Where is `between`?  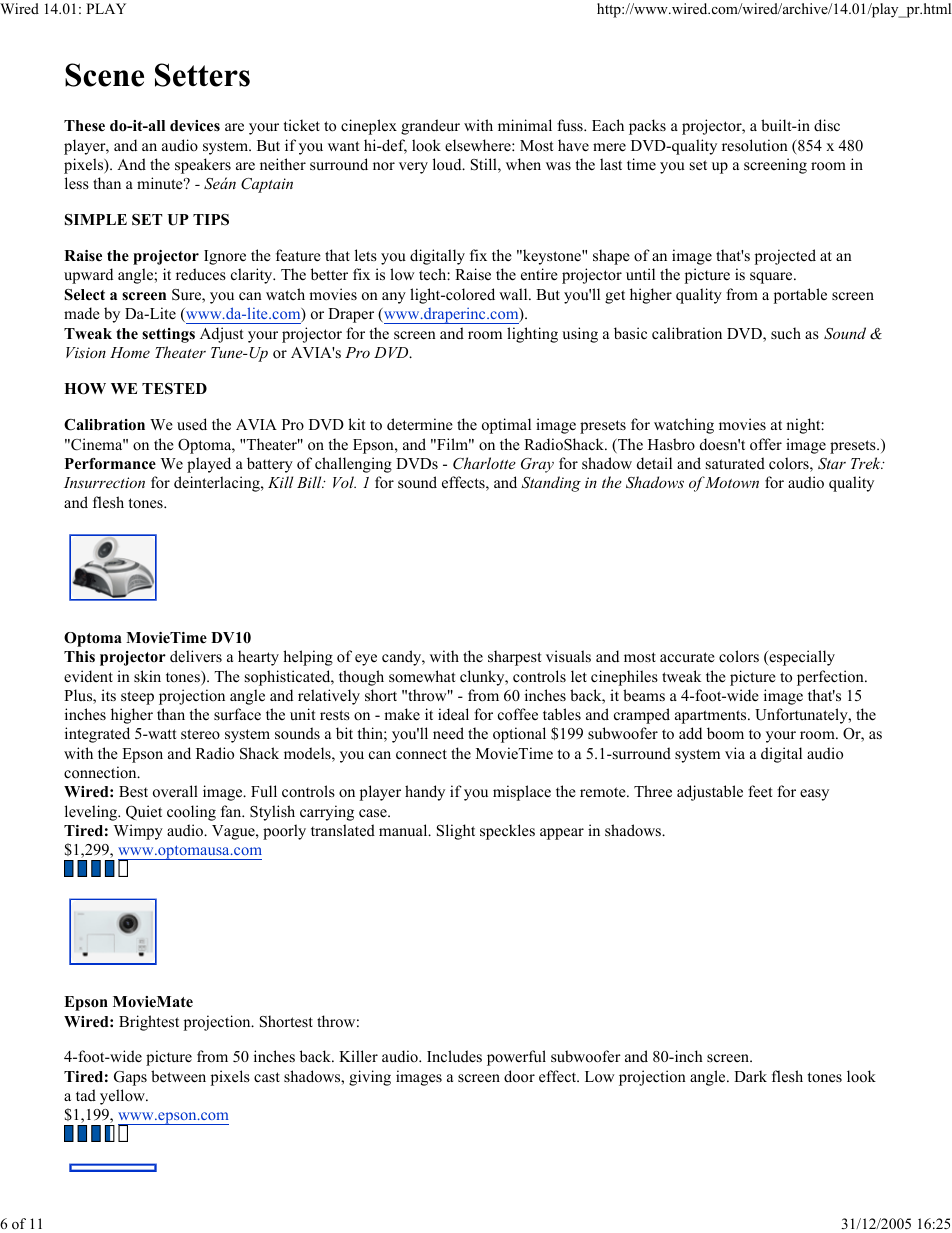 between is located at coordinates (178, 1076).
